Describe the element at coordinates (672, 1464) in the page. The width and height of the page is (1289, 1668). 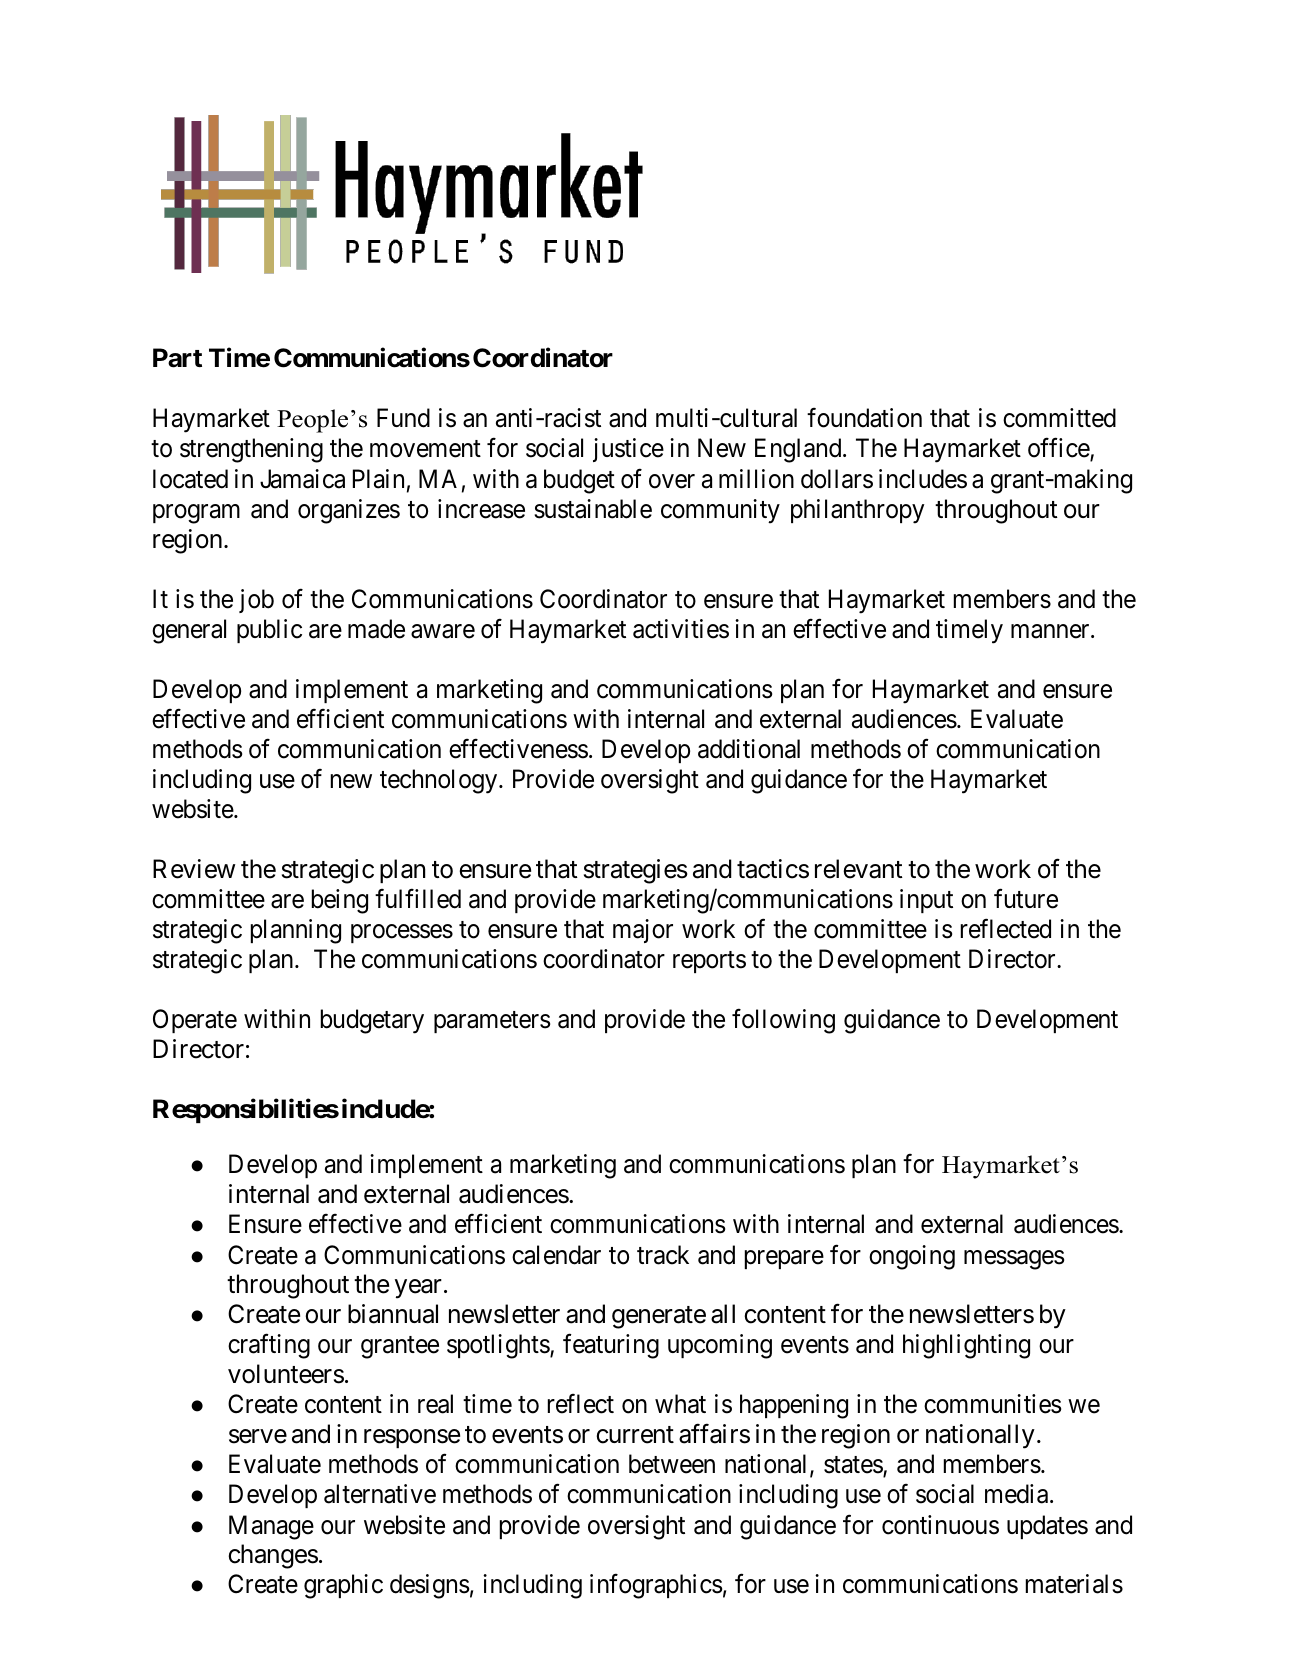
I see `between` at that location.
